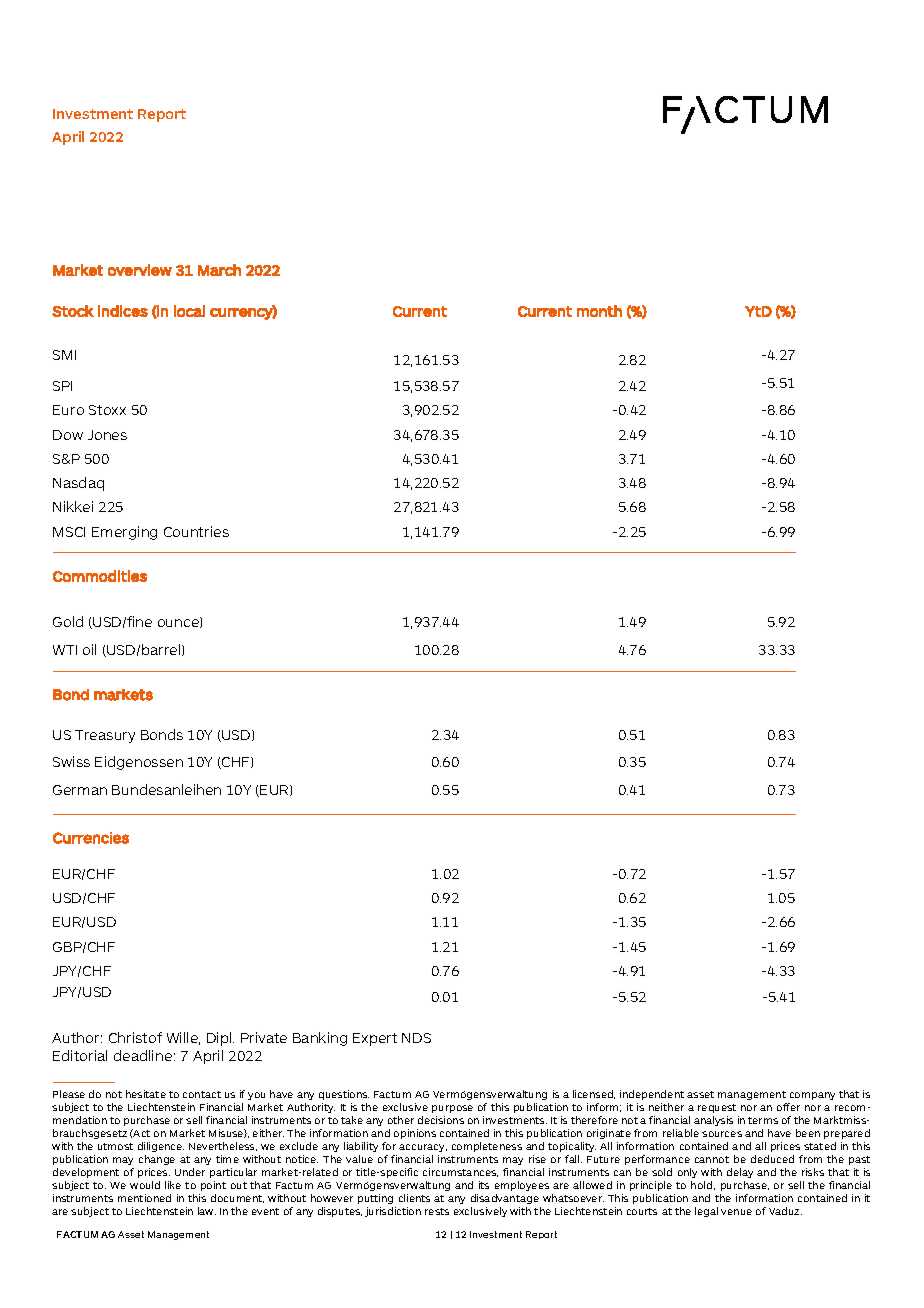 Image resolution: width=924 pixels, height=1308 pixels. What do you see at coordinates (460, 1172) in the screenshot?
I see `circumstances` at bounding box center [460, 1172].
